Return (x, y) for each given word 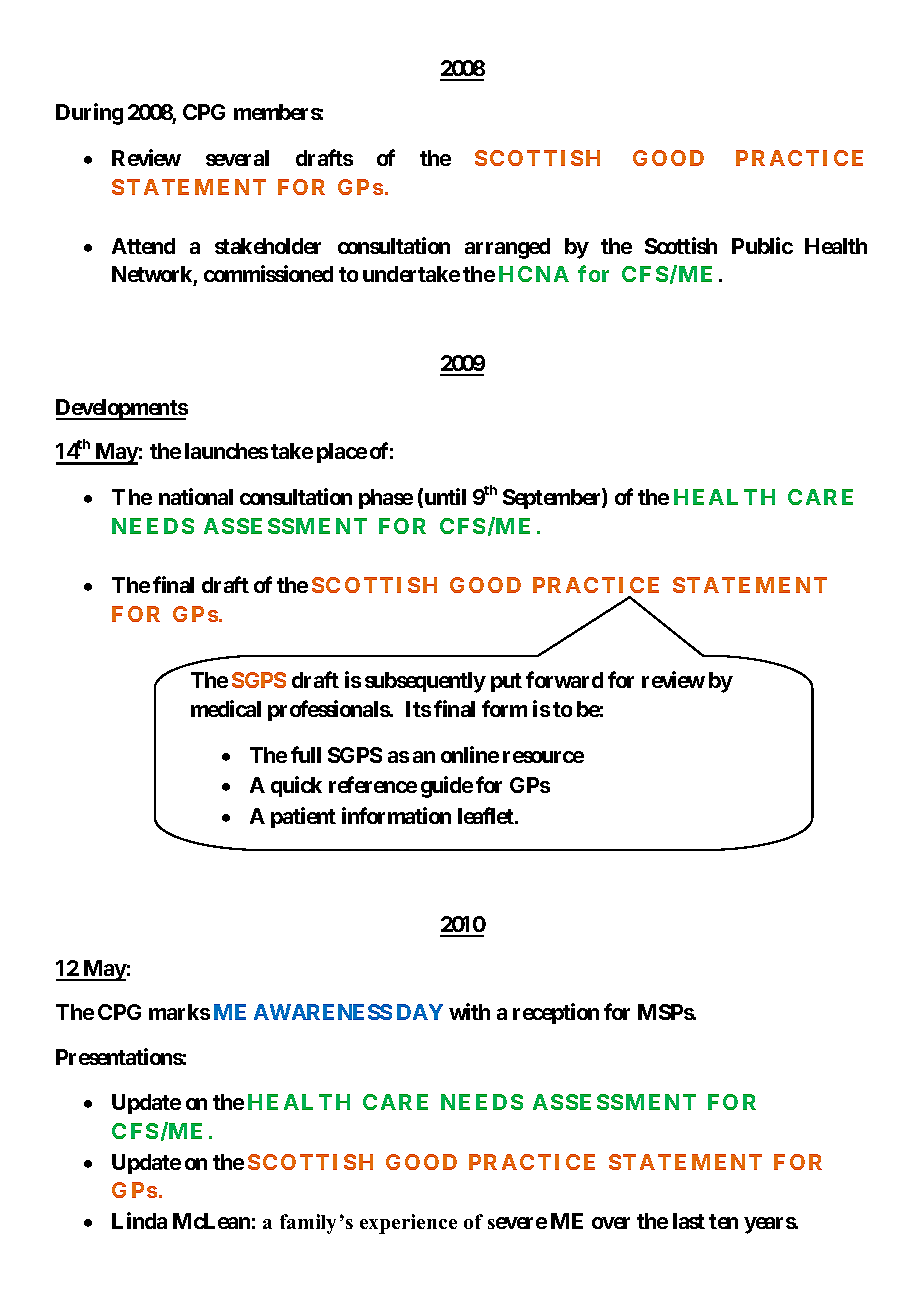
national (196, 496)
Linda (139, 1220)
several (237, 158)
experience (408, 1224)
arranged (507, 248)
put (506, 682)
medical (226, 708)
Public (762, 245)
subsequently (425, 682)
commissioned (268, 273)
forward (564, 679)
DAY (420, 1012)
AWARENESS (323, 1012)
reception (556, 1013)
